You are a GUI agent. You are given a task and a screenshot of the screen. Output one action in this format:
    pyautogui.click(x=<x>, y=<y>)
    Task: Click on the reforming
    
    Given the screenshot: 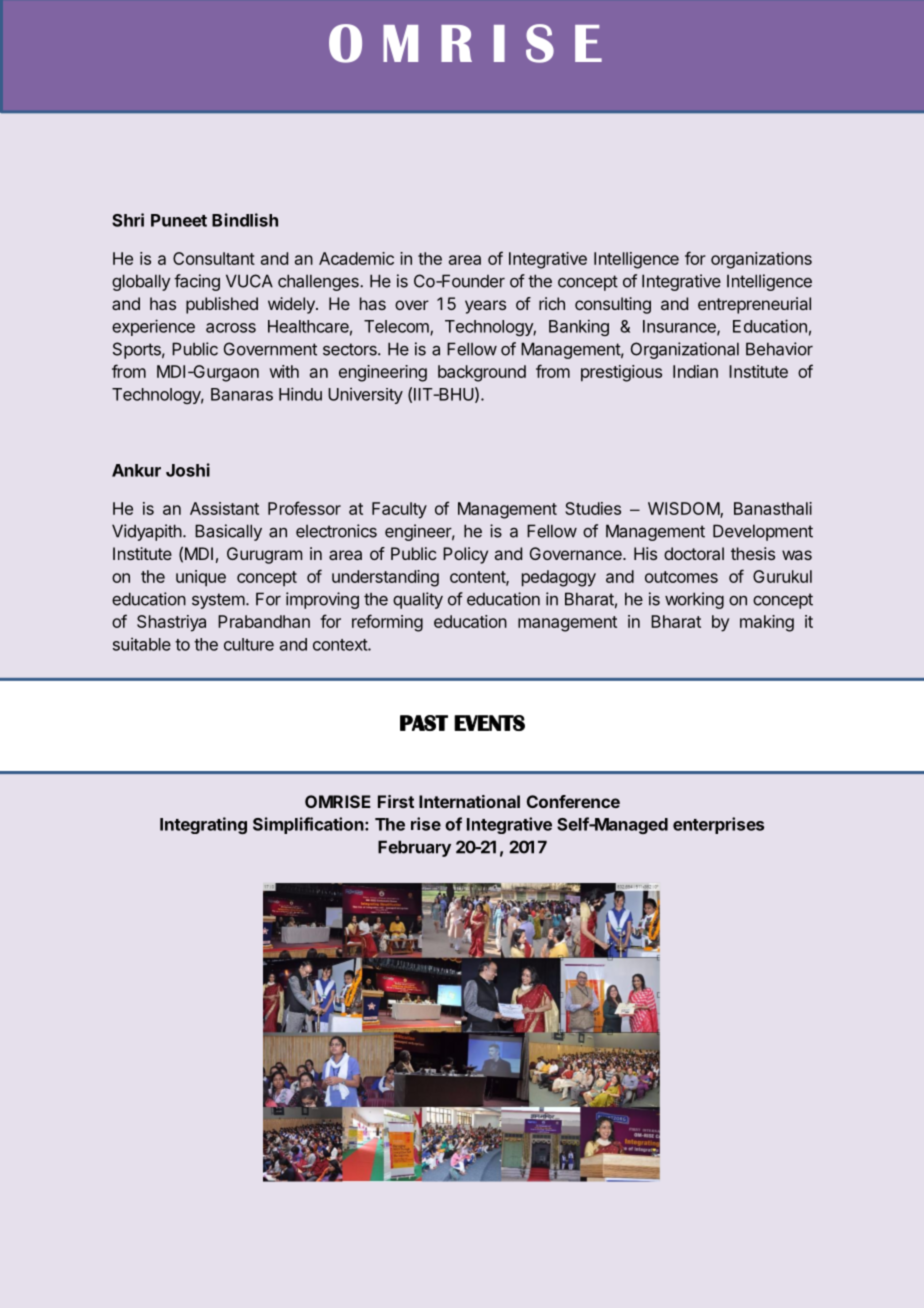 What is the action you would take?
    pyautogui.click(x=387, y=623)
